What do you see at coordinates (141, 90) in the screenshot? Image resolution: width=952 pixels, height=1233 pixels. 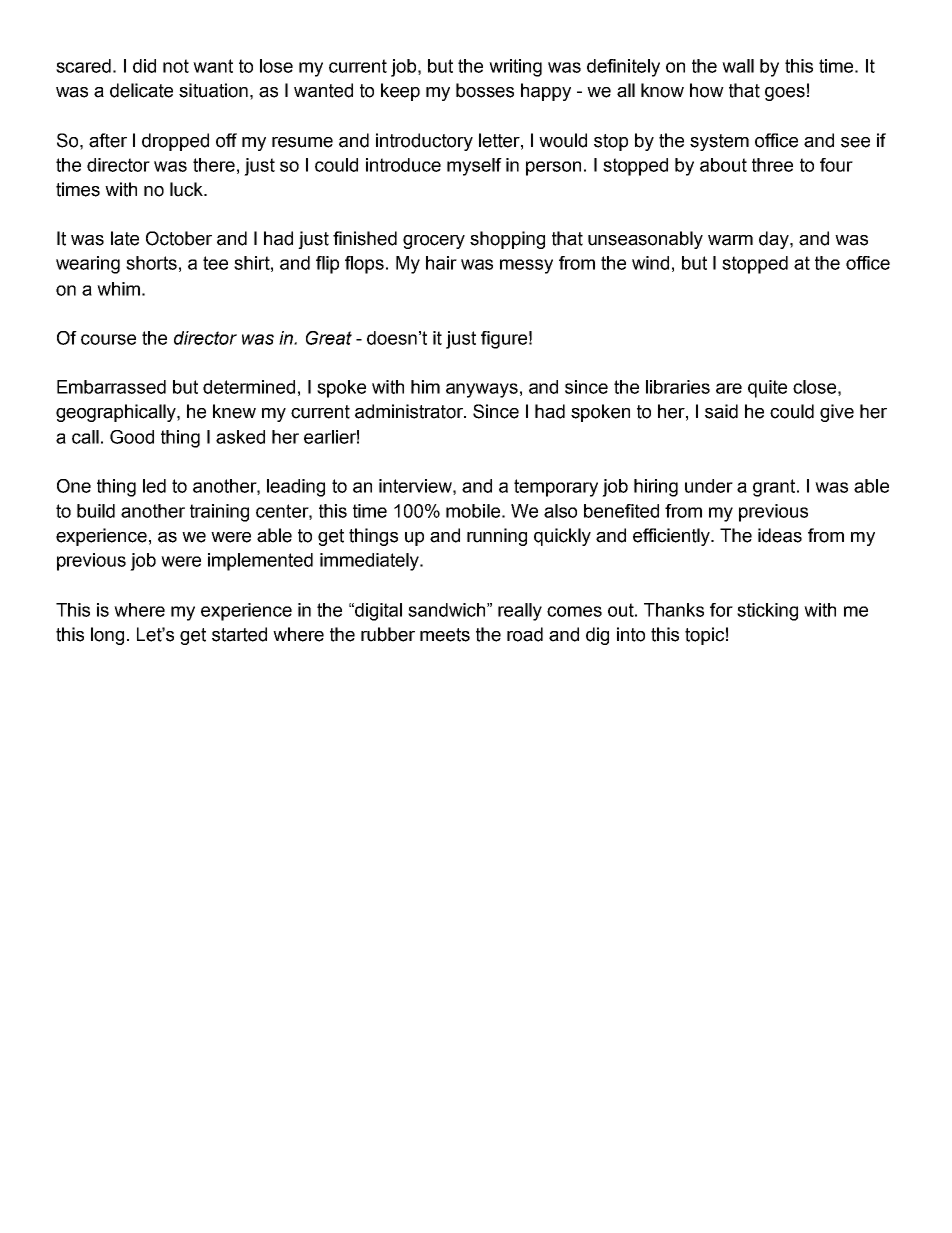 I see `delicate` at bounding box center [141, 90].
